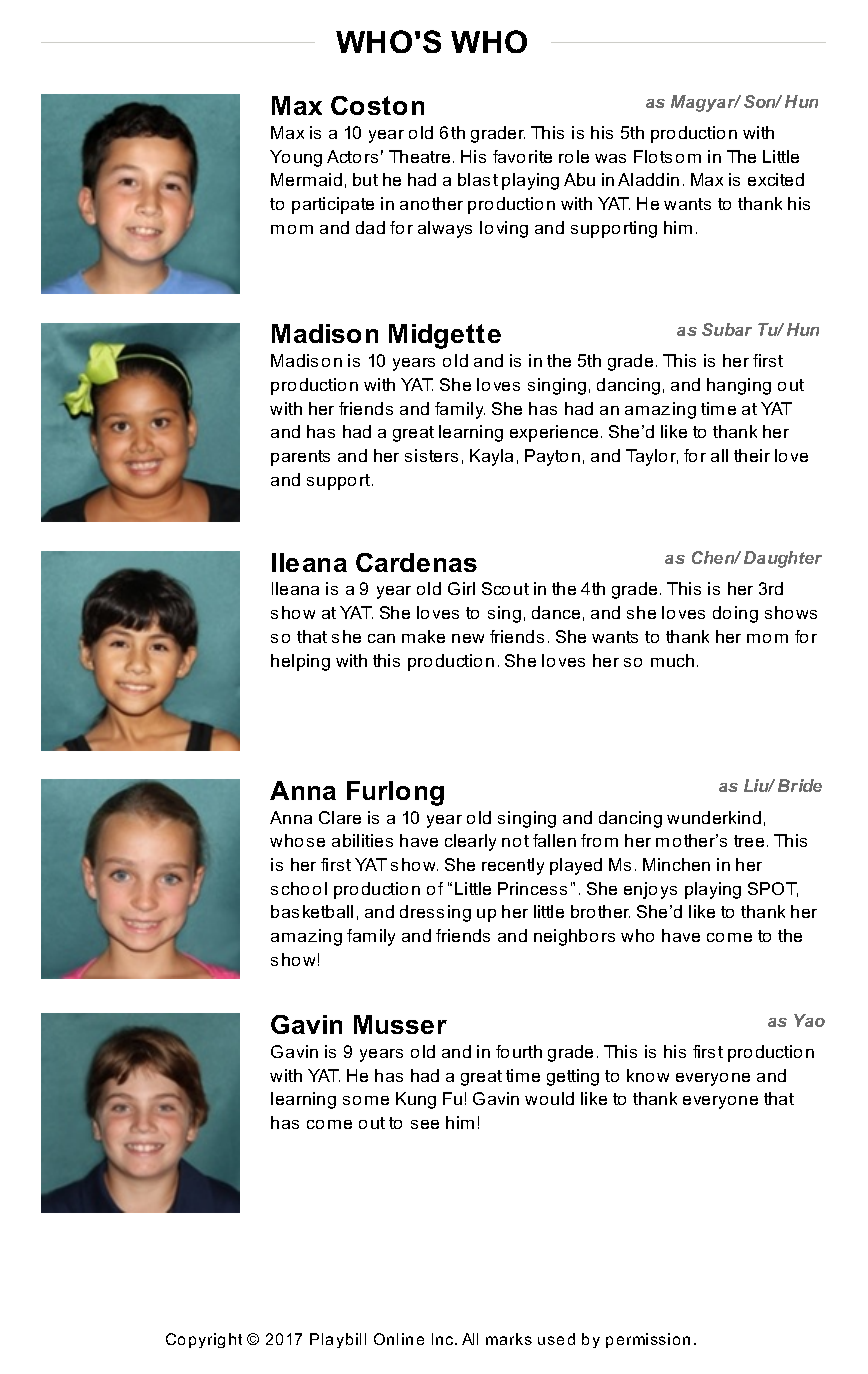  Describe the element at coordinates (204, 1340) in the screenshot. I see `Copyright` at that location.
